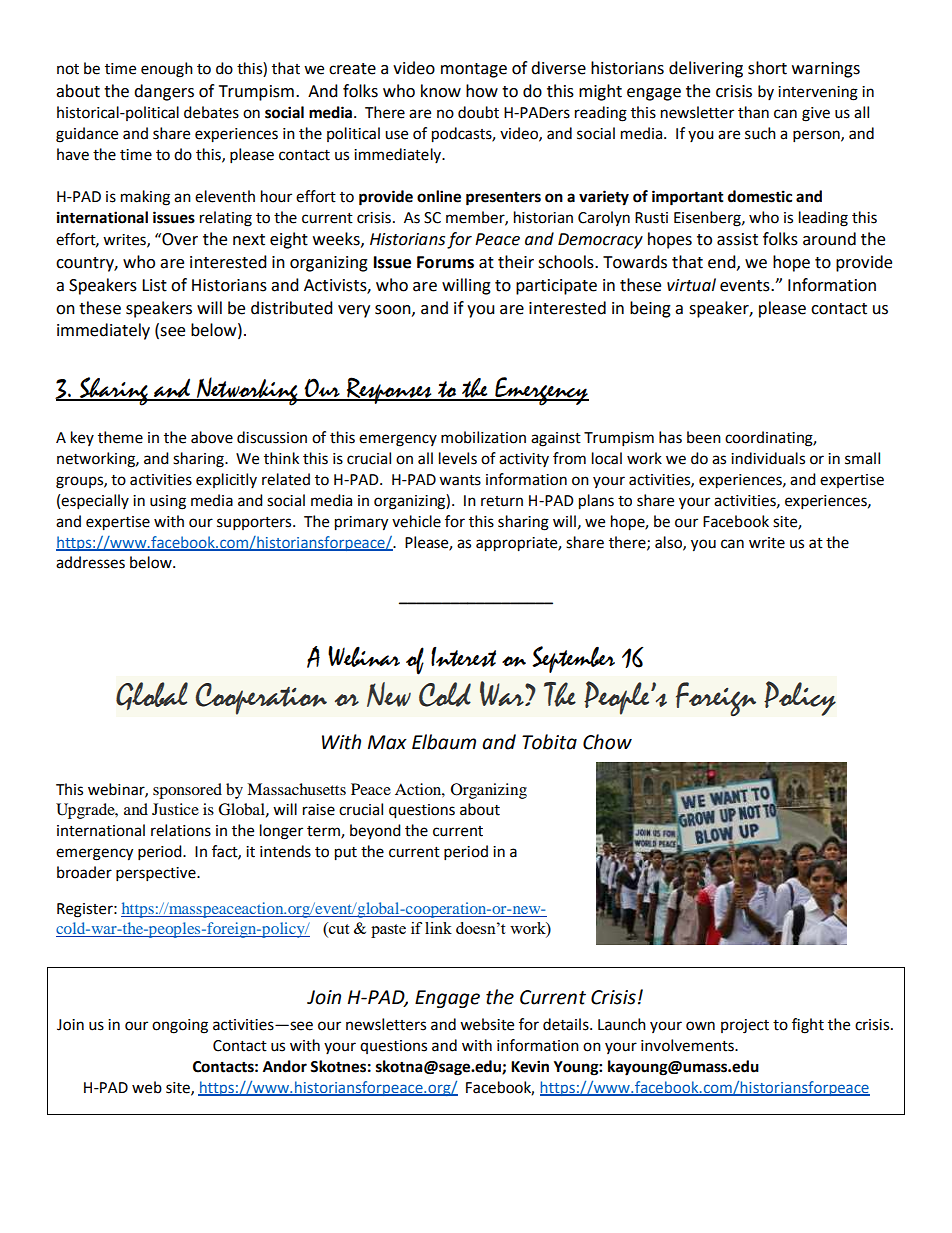  Describe the element at coordinates (691, 285) in the image. I see `virtual` at that location.
